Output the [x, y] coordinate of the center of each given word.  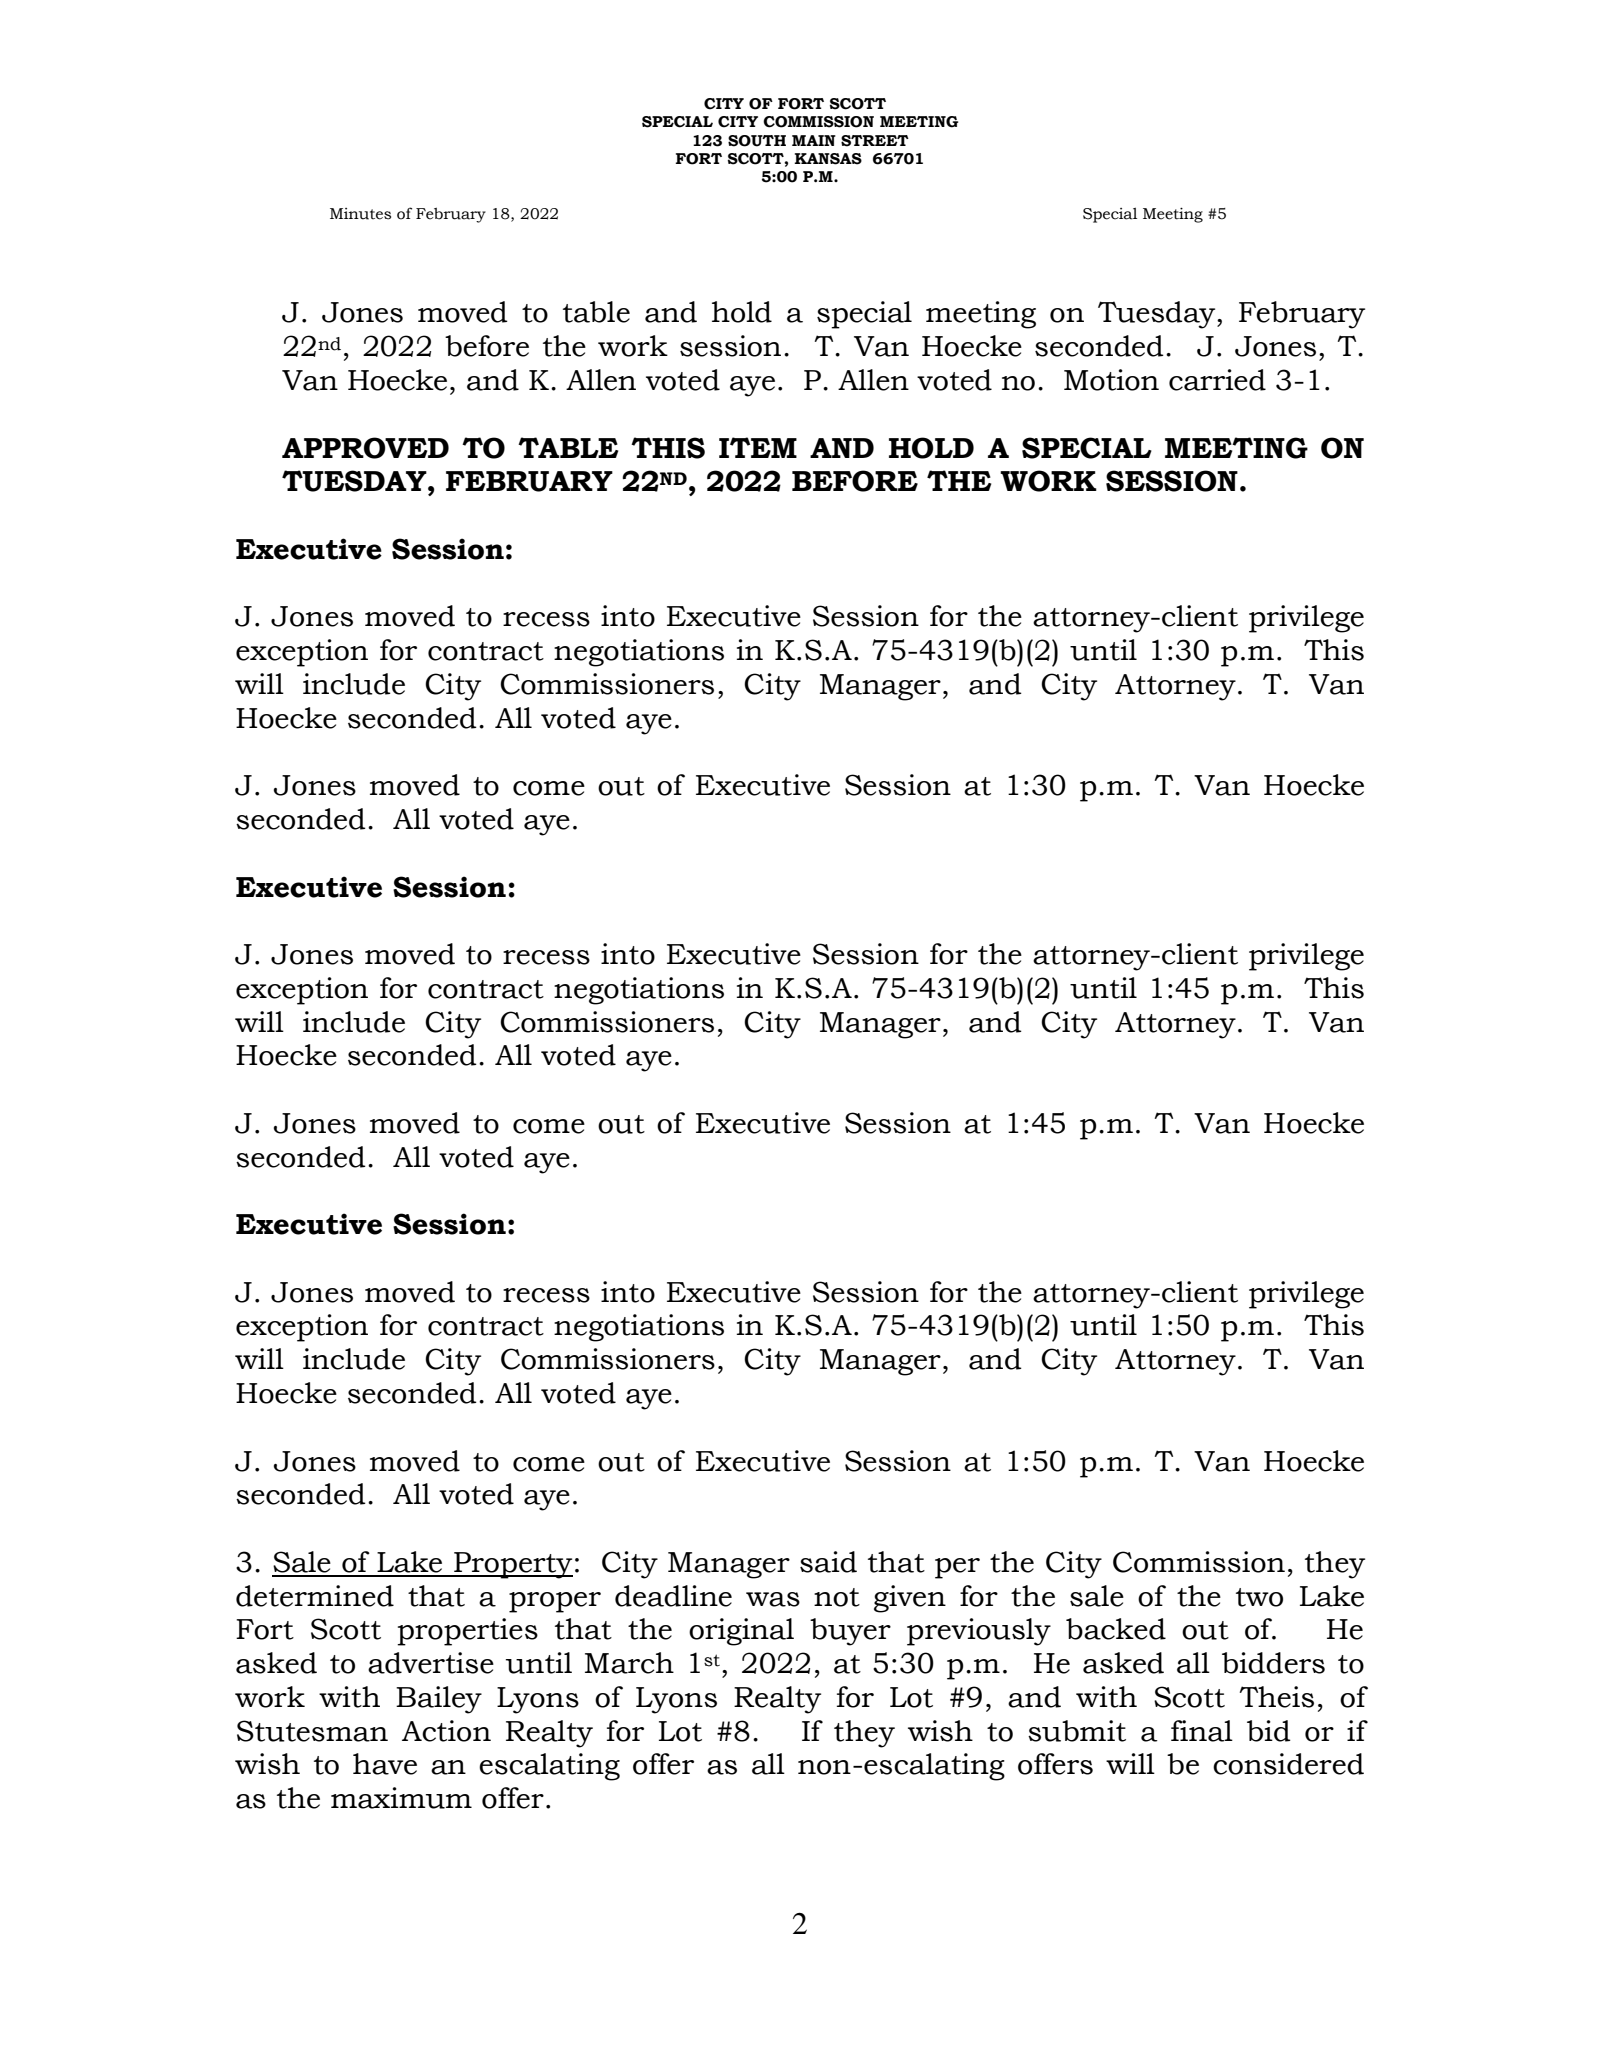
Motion [1111, 380]
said [828, 1562]
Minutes [360, 214]
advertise [431, 1663]
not [837, 1597]
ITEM [758, 447]
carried [1217, 380]
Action [446, 1731]
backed [1116, 1629]
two [1259, 1597]
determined [315, 1596]
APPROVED [365, 448]
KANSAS [828, 159]
